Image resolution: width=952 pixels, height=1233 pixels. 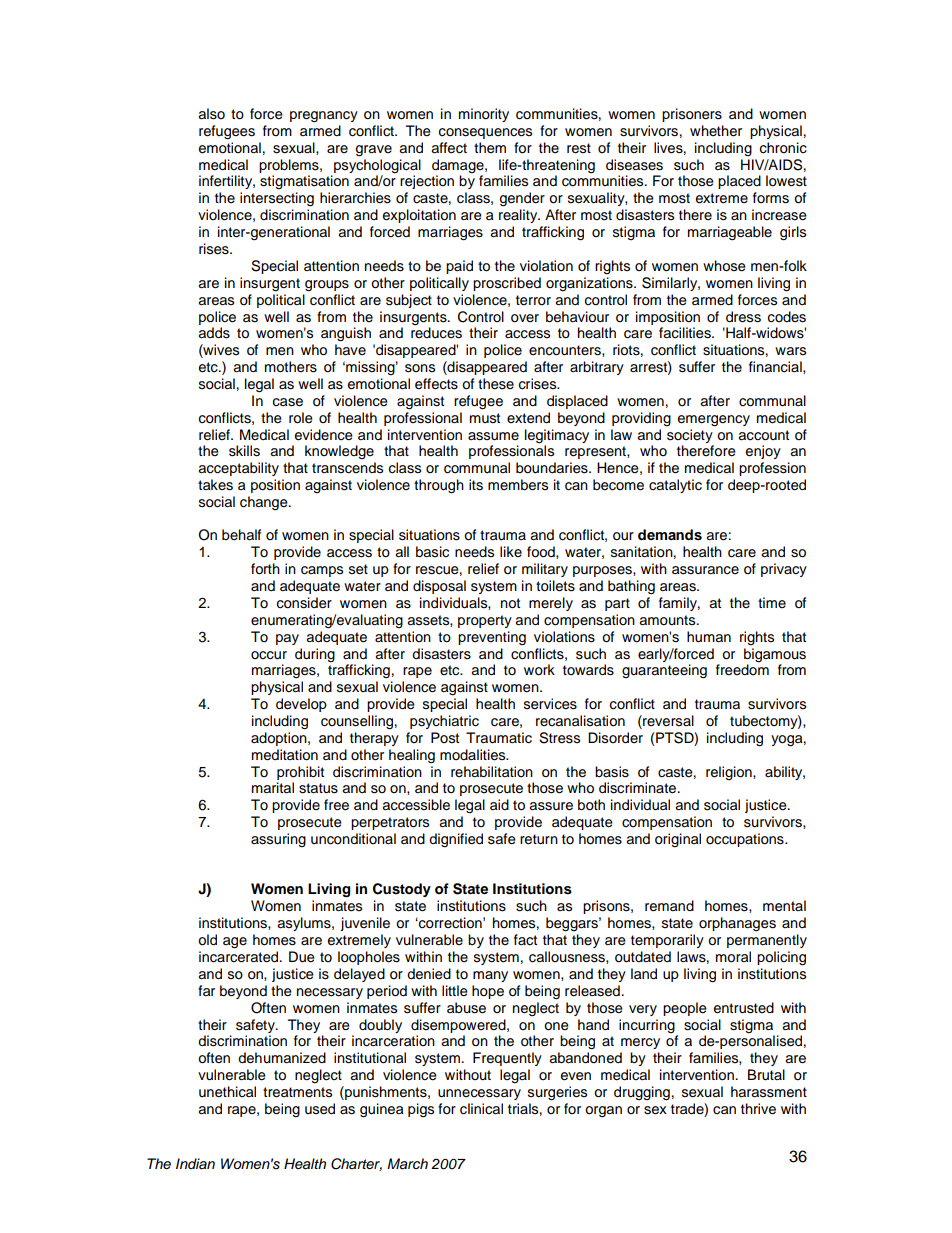 What do you see at coordinates (265, 569) in the page?
I see `forth` at bounding box center [265, 569].
